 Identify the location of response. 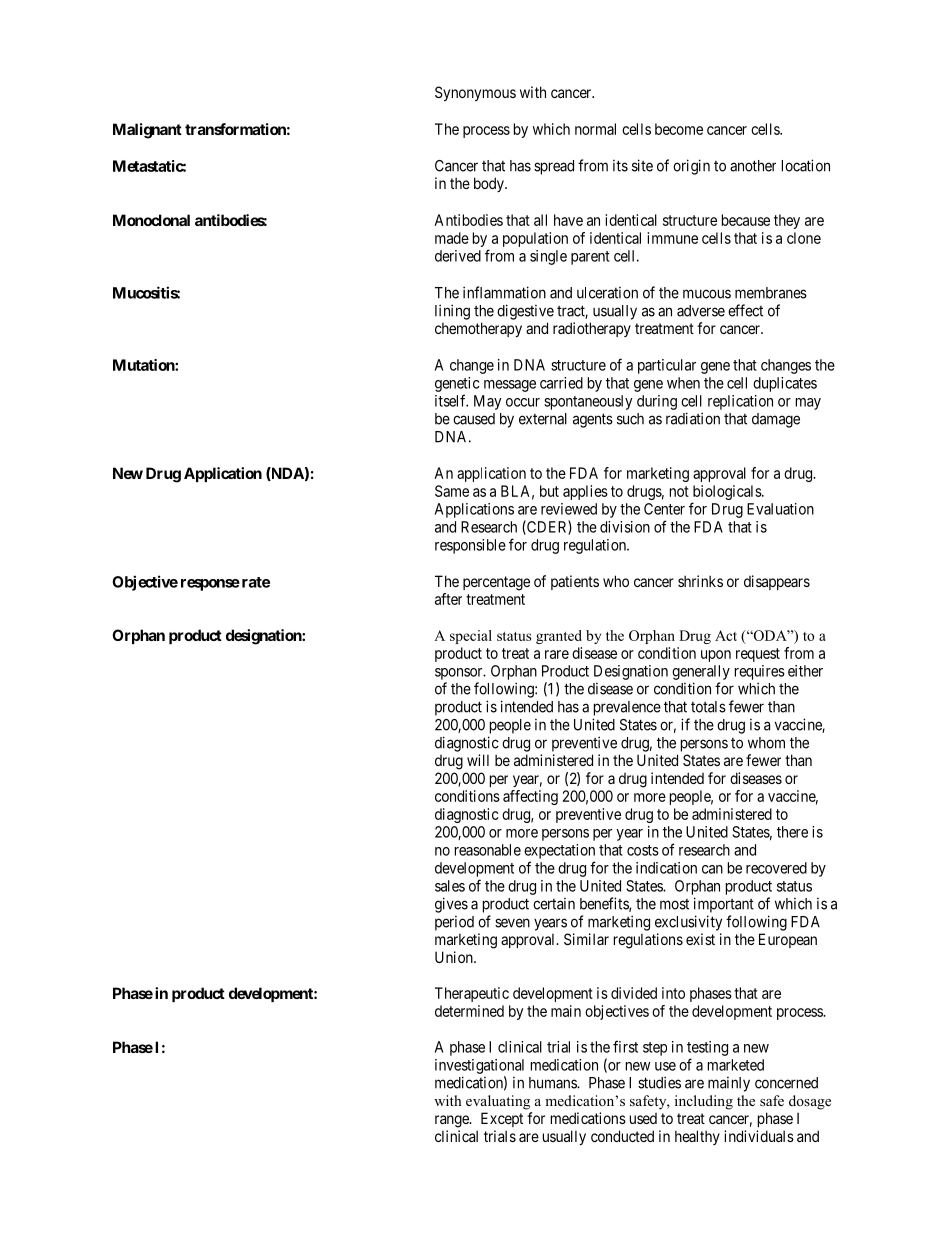
(210, 585).
